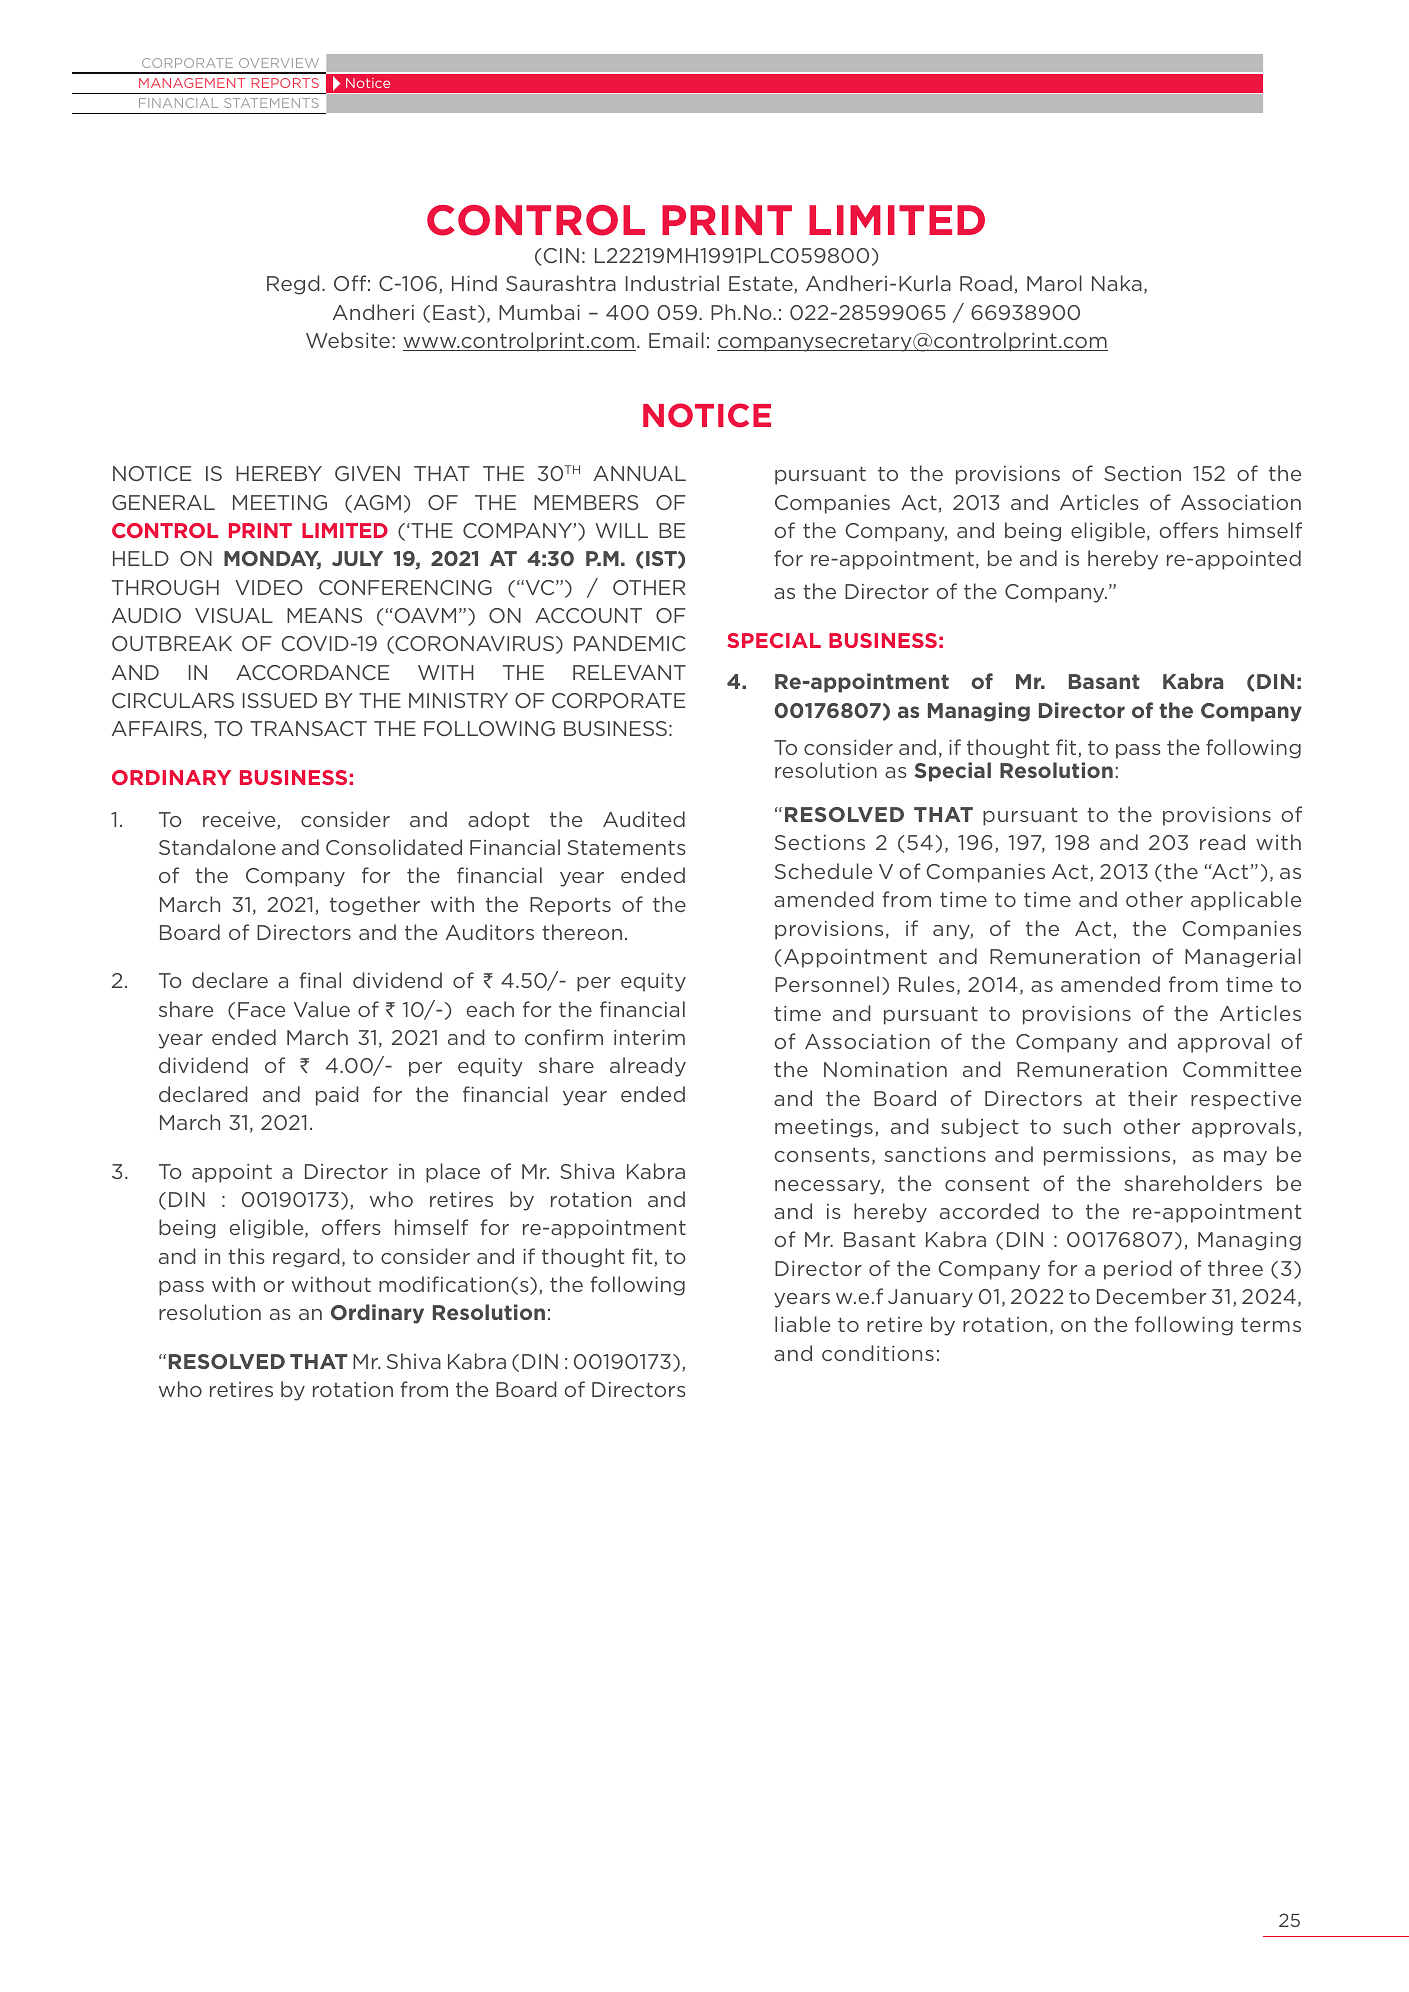  Describe the element at coordinates (348, 340) in the screenshot. I see `Website` at that location.
